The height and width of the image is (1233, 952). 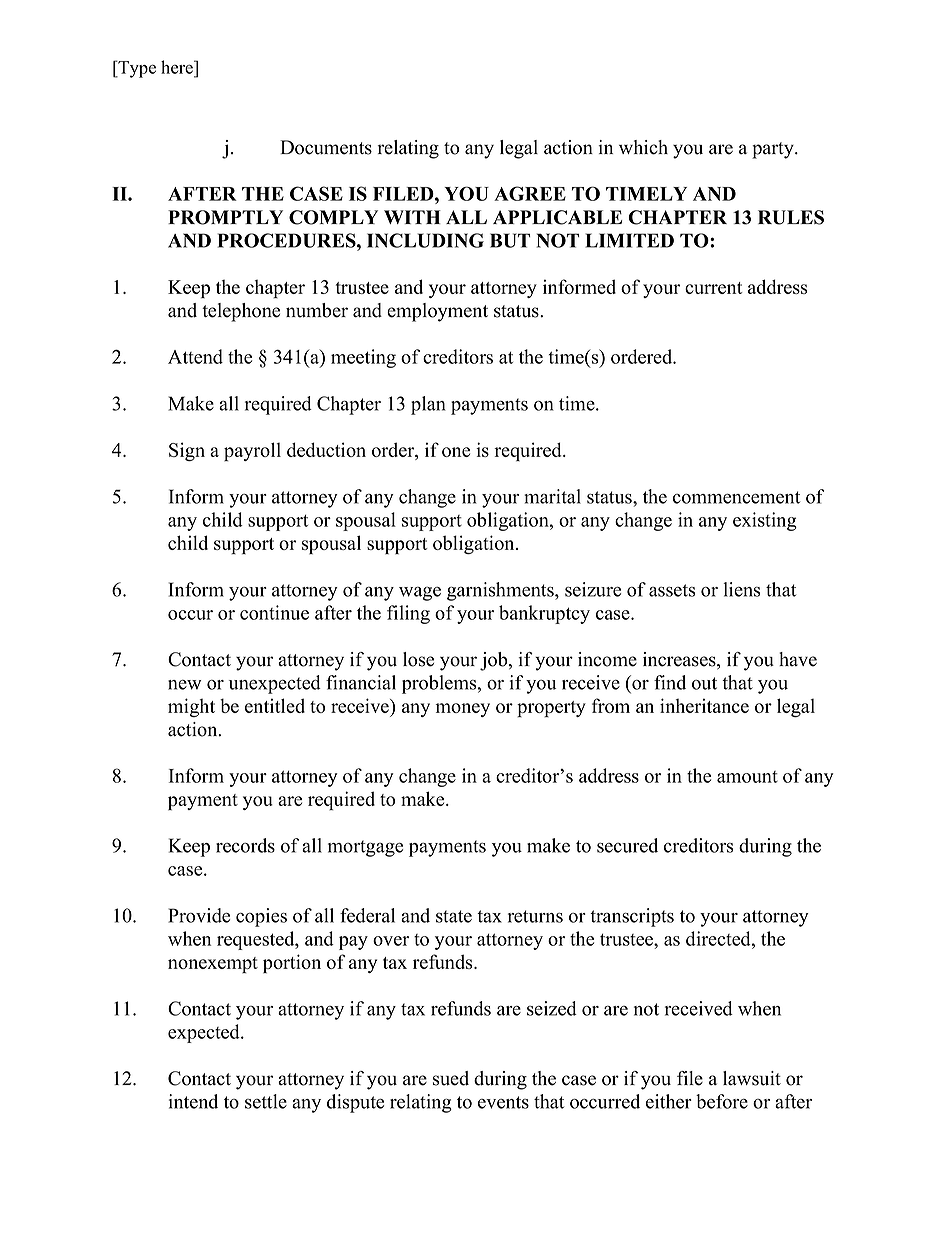 I want to click on current, so click(x=714, y=288).
